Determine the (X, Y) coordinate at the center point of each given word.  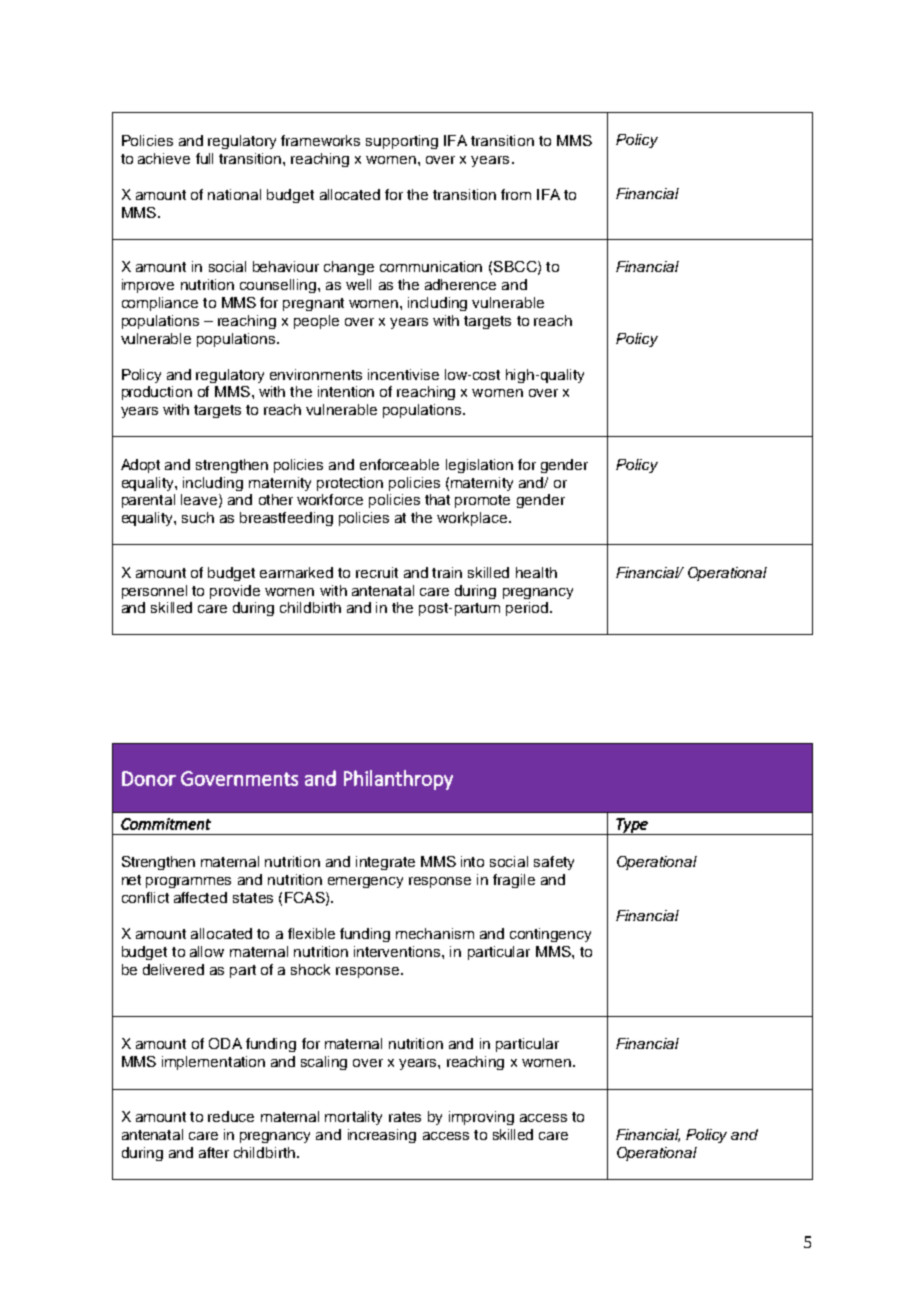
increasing (382, 1136)
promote (482, 501)
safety (554, 863)
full (204, 158)
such (198, 517)
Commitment (166, 824)
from (516, 194)
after (214, 1152)
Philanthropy (398, 780)
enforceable (399, 464)
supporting (402, 142)
